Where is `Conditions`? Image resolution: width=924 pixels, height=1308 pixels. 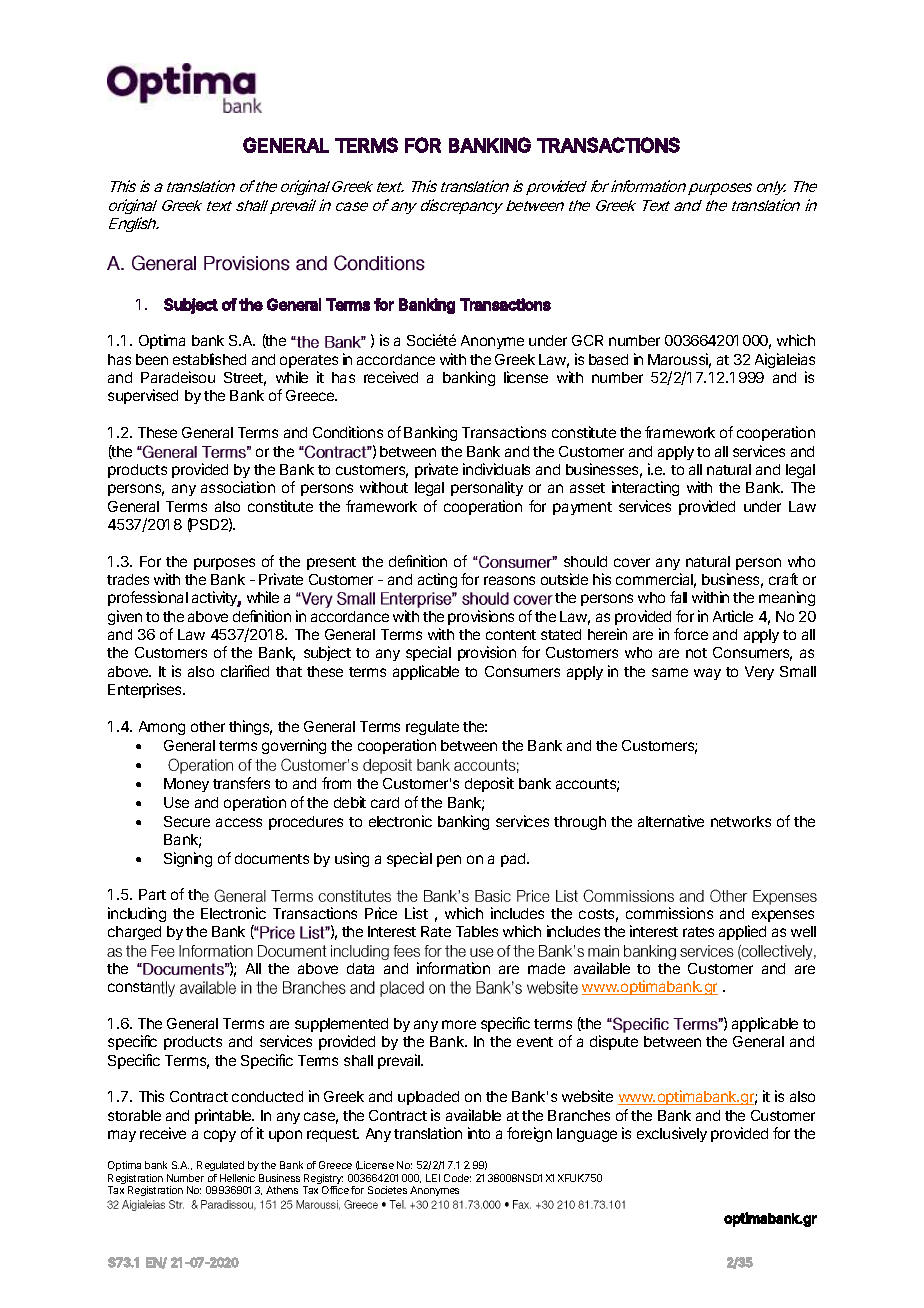
Conditions is located at coordinates (348, 432).
